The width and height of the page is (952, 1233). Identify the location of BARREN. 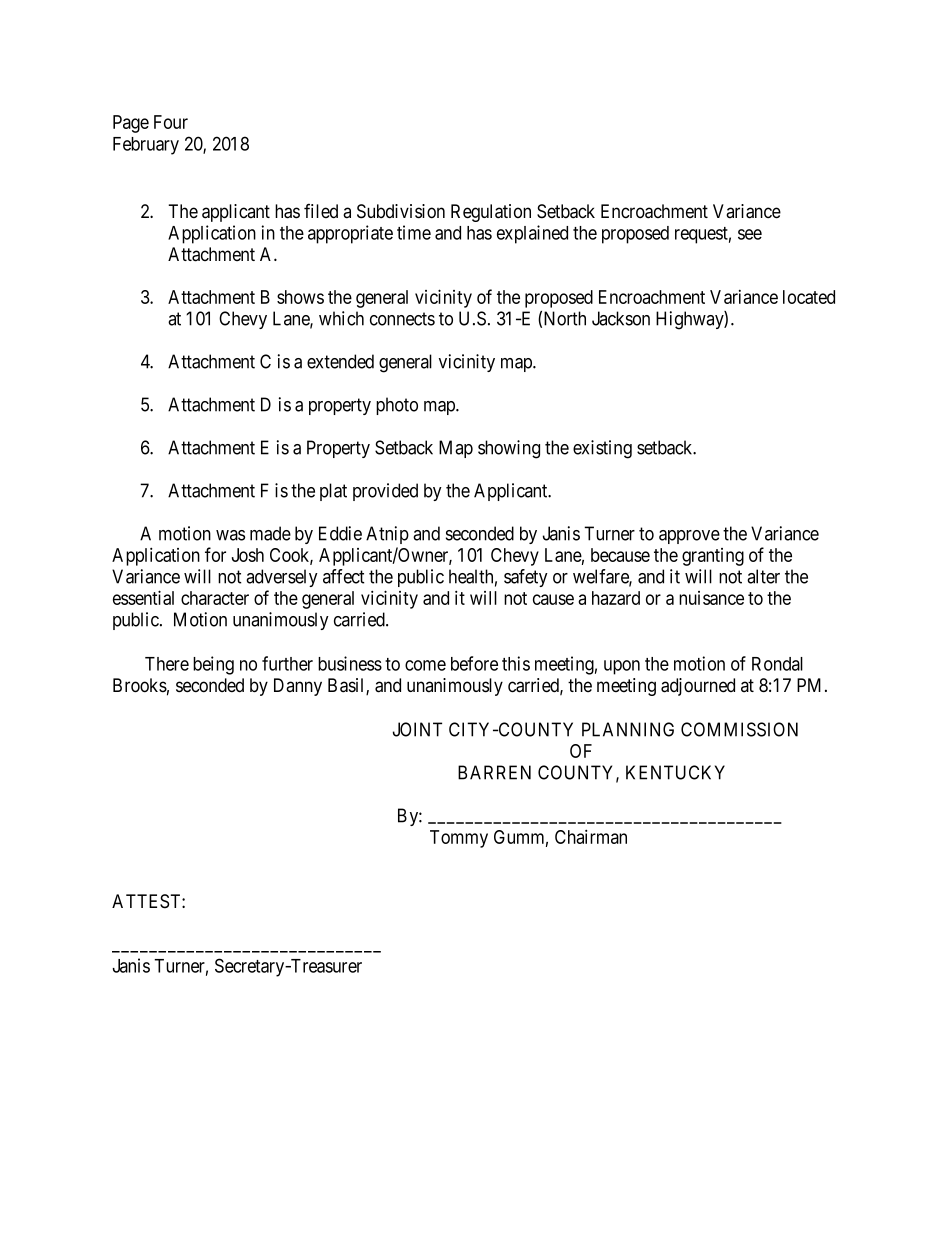
(494, 772).
